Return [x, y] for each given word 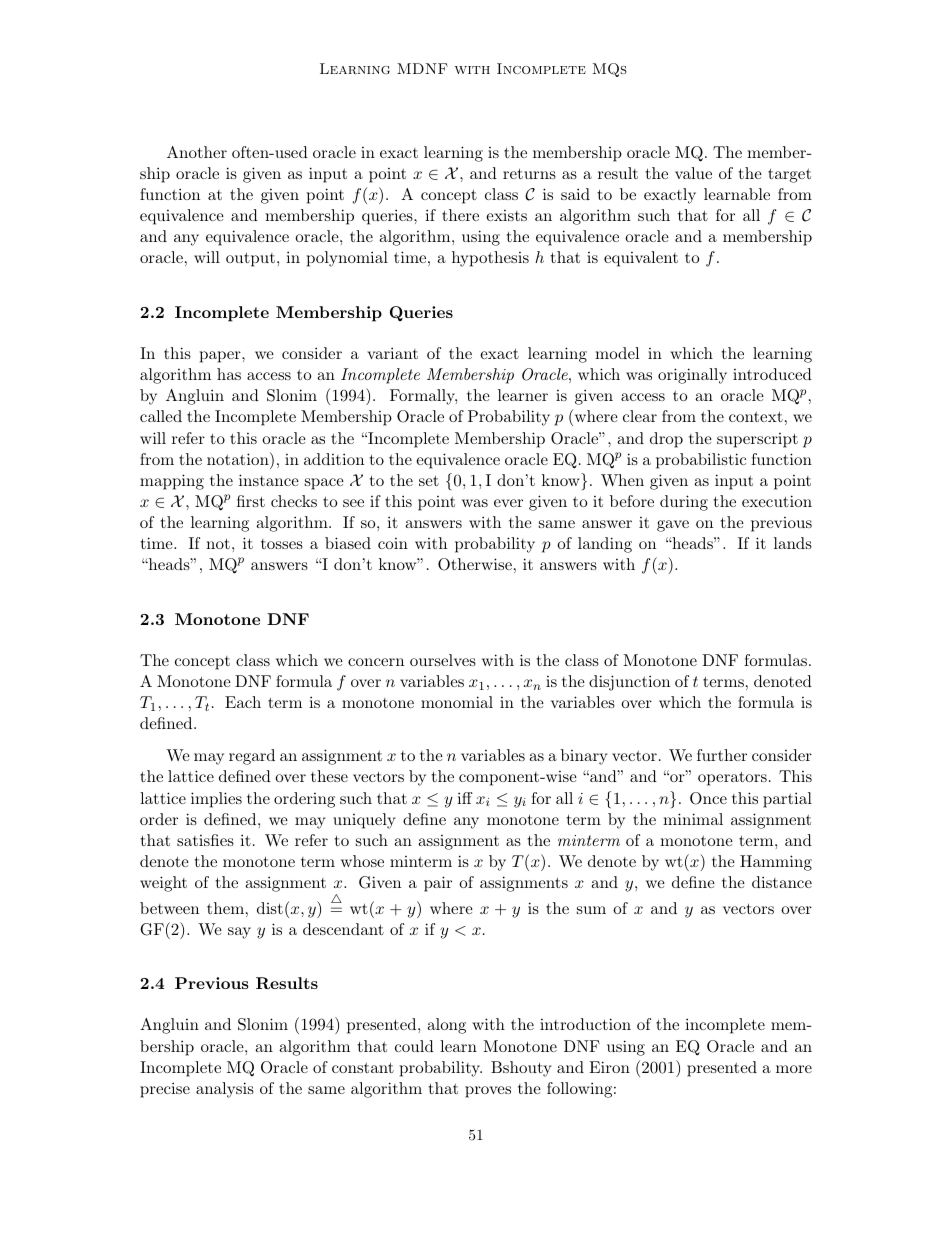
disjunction [629, 683]
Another [197, 152]
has [229, 374]
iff [465, 798]
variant [392, 353]
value [693, 173]
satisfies [205, 840]
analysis [225, 1090]
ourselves [443, 660]
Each [243, 702]
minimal [693, 819]
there [460, 215]
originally [692, 376]
